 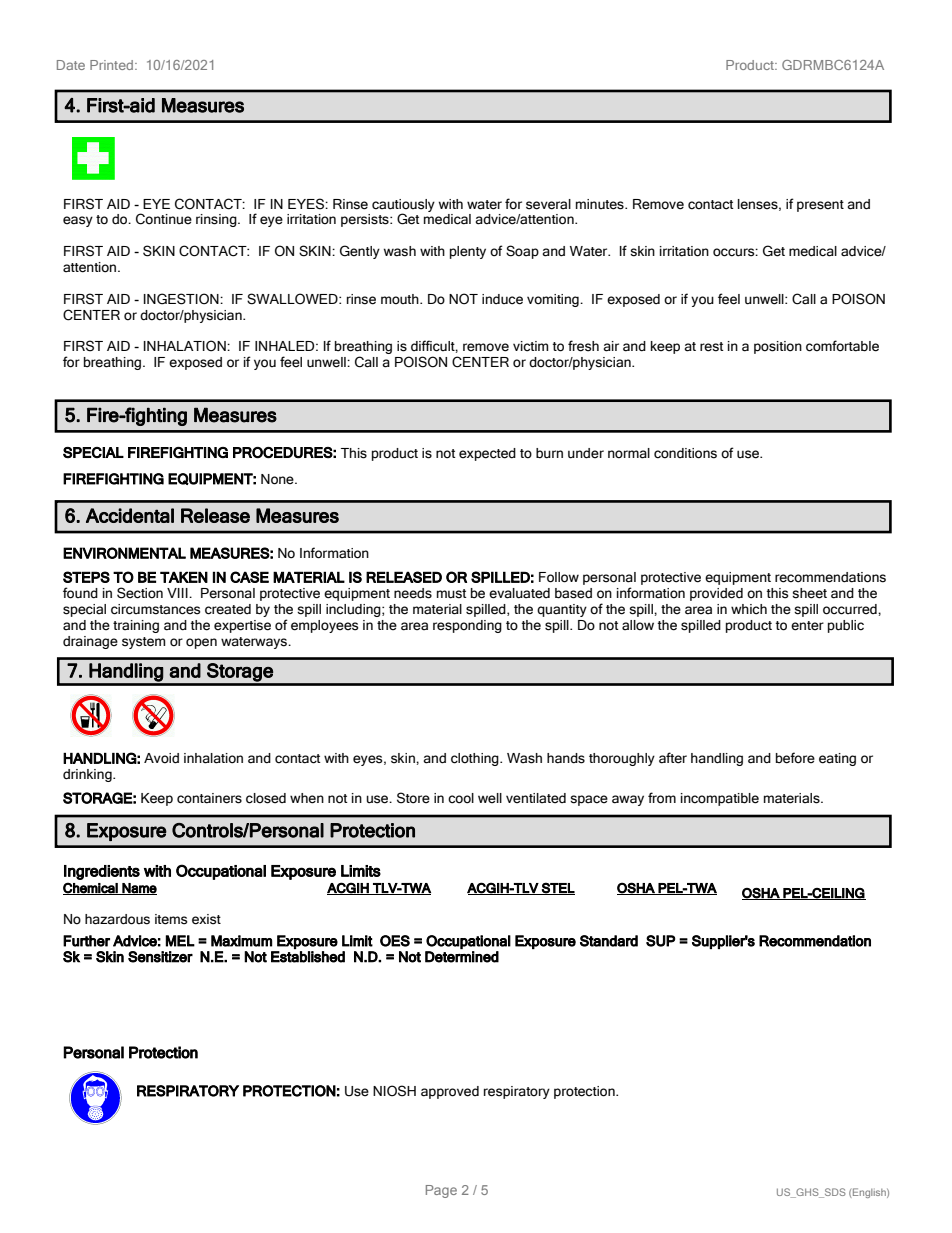 I want to click on Accidental, so click(x=130, y=515).
